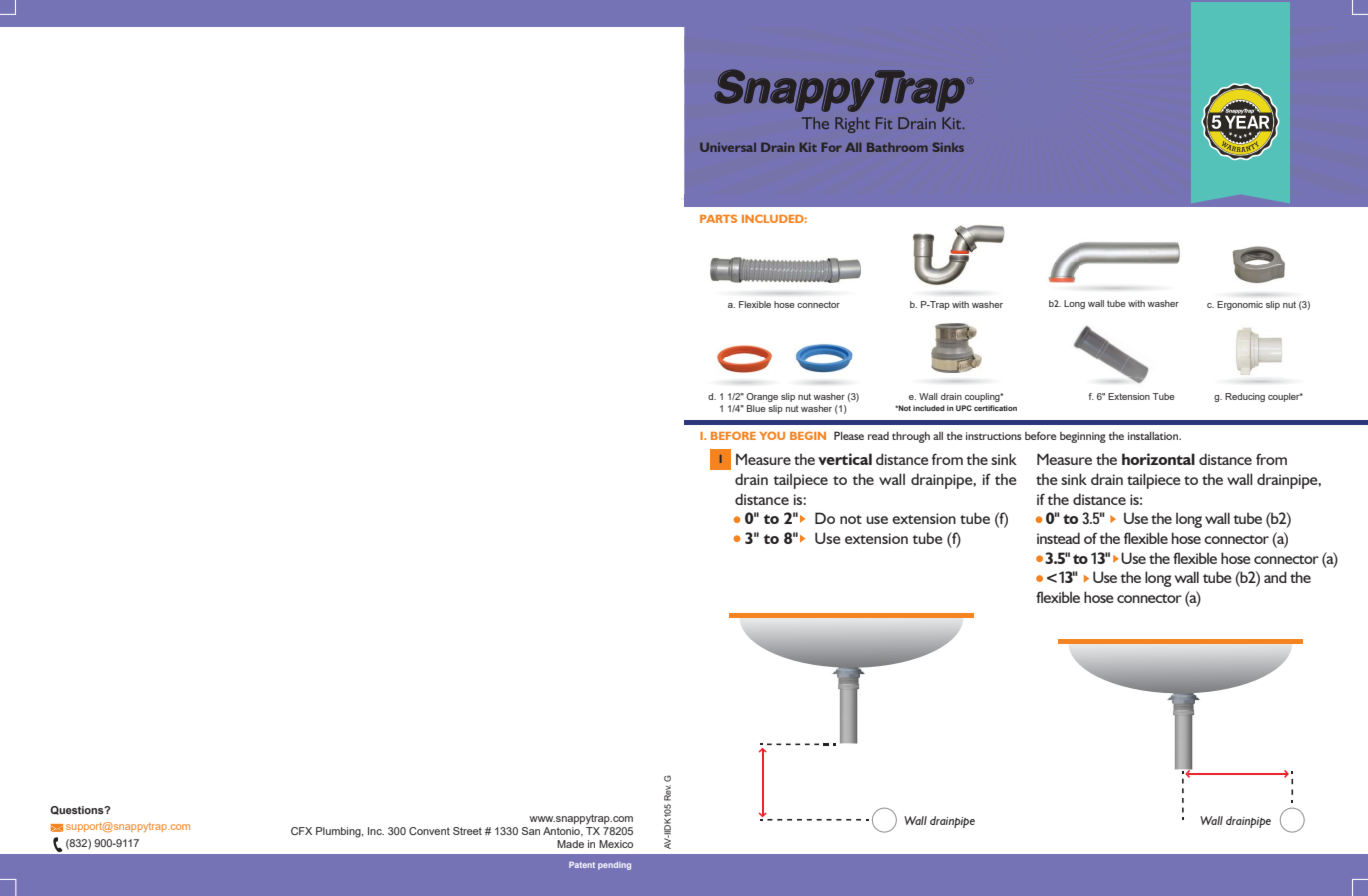  Describe the element at coordinates (1158, 459) in the screenshot. I see `horizontal` at that location.
